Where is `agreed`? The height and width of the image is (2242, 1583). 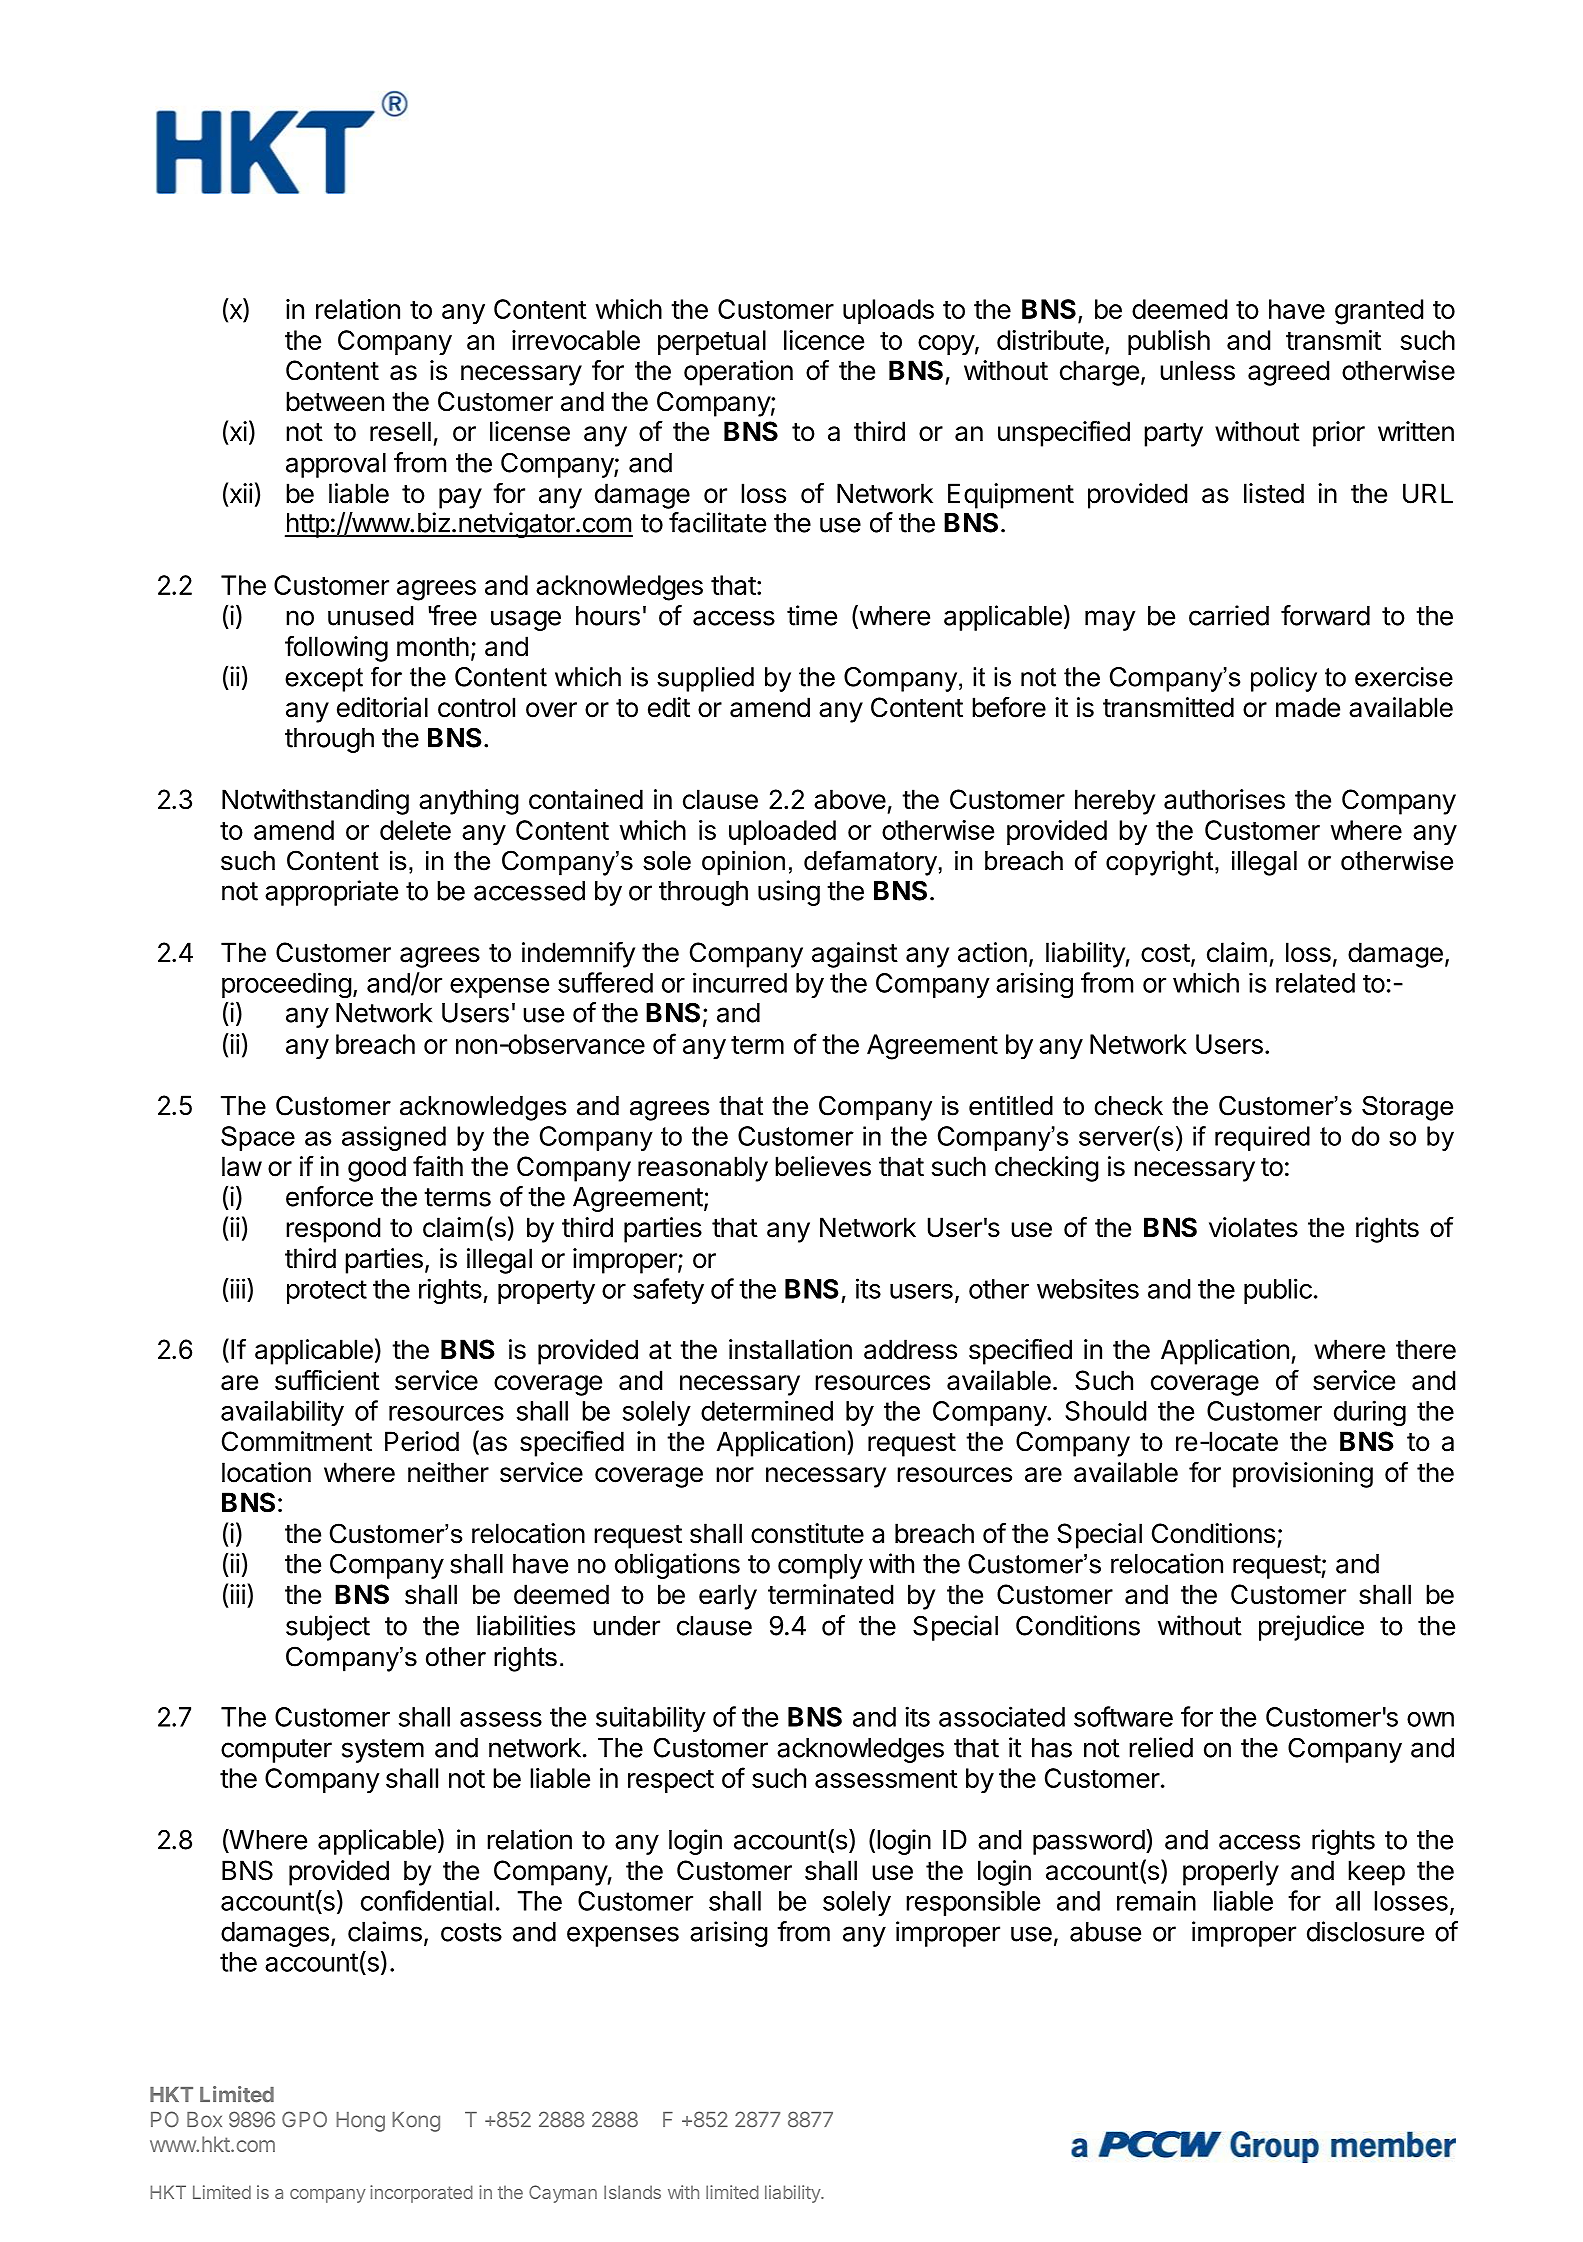 agreed is located at coordinates (1288, 373).
